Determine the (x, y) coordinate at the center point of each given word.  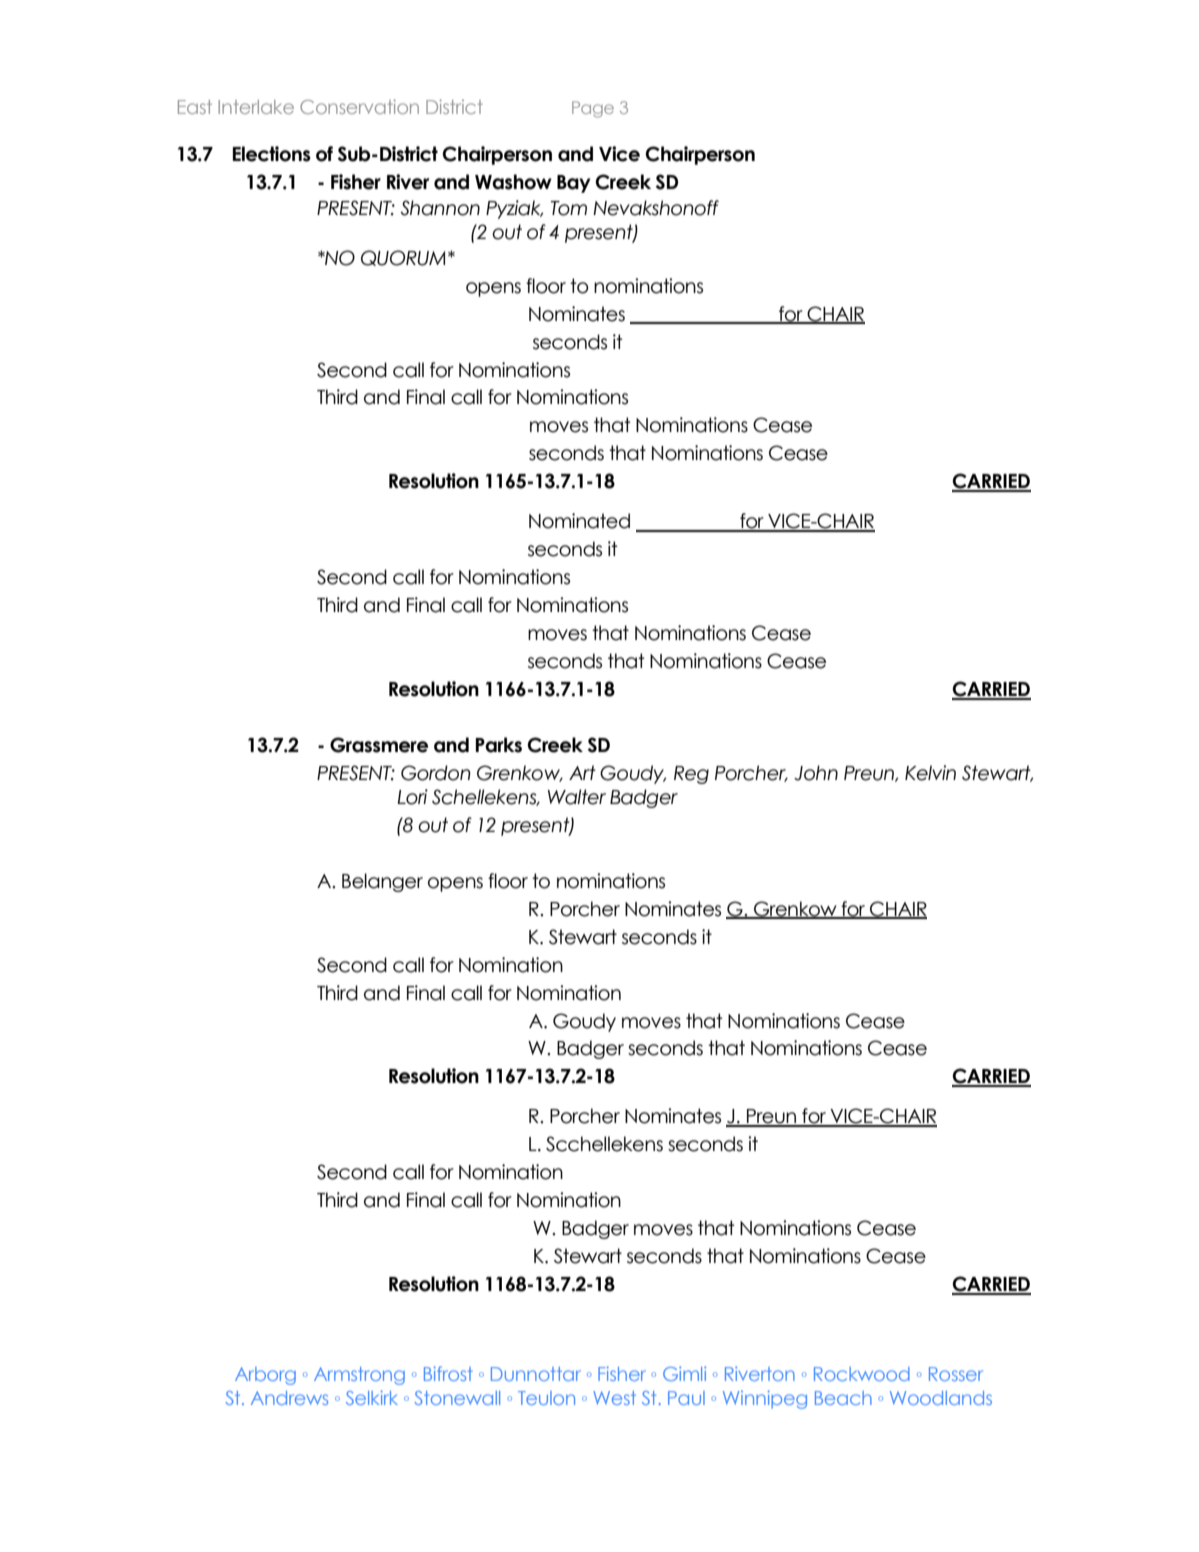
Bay (574, 184)
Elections (272, 154)
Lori (412, 797)
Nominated (579, 521)
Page (593, 109)
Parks (498, 745)
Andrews (289, 1398)
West (614, 1398)
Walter (577, 797)
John (816, 773)
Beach (843, 1398)
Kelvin (930, 773)
